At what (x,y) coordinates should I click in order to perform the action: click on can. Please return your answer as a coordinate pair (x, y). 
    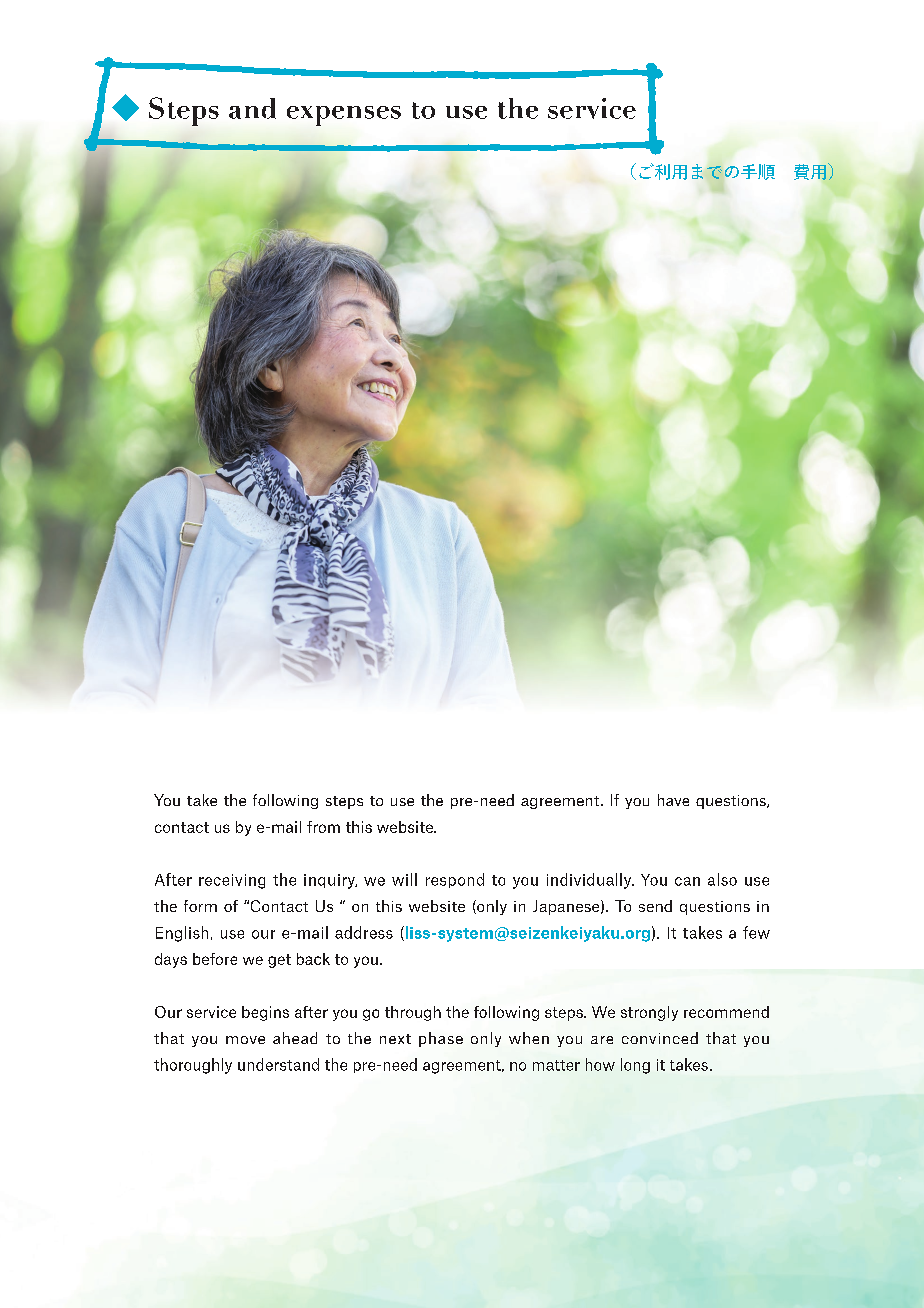
    Looking at the image, I should click on (687, 881).
